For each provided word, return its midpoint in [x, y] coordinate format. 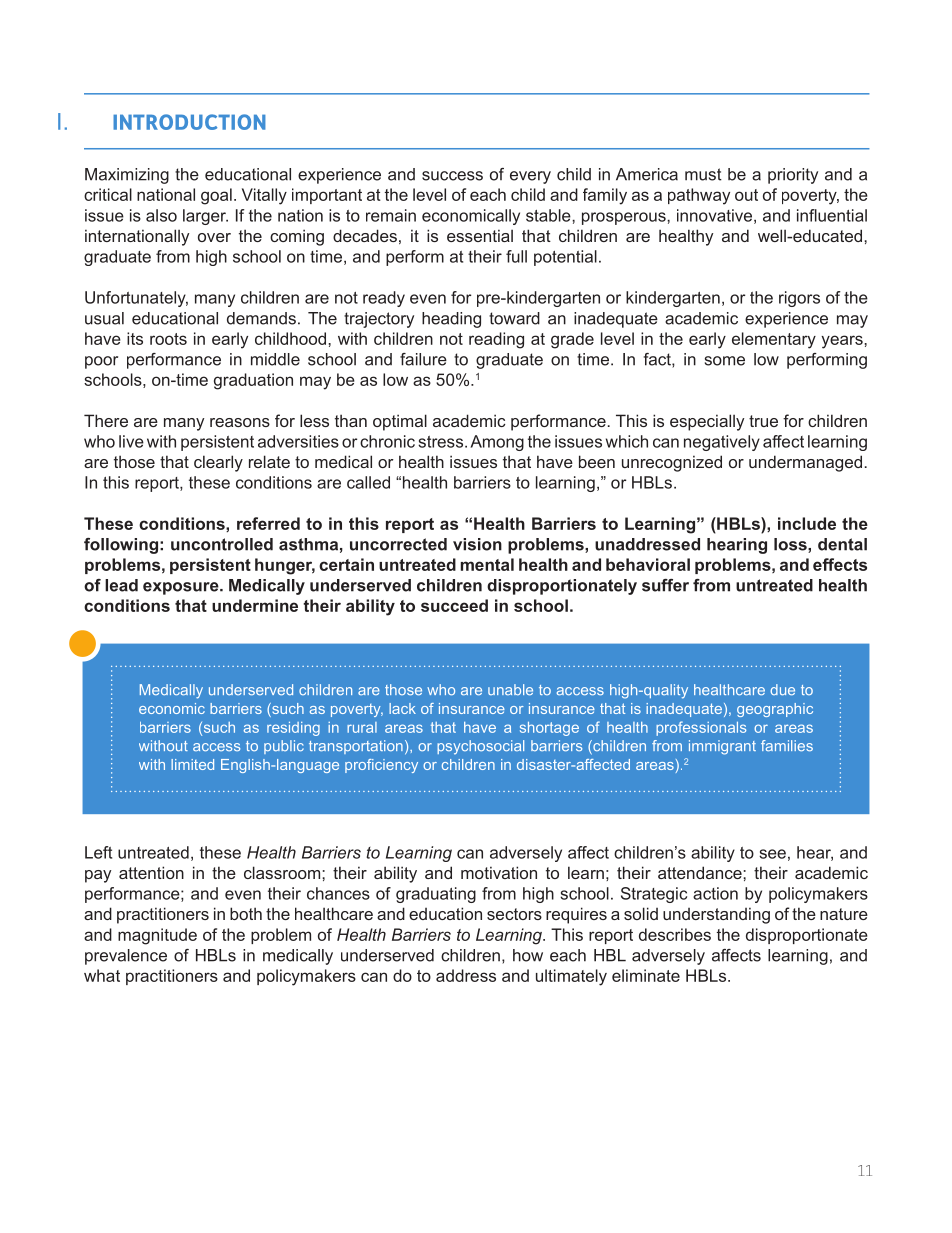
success [452, 176]
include [807, 523]
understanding [716, 915]
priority [793, 176]
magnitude [157, 936]
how [528, 955]
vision [477, 544]
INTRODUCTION [189, 122]
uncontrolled [222, 544]
